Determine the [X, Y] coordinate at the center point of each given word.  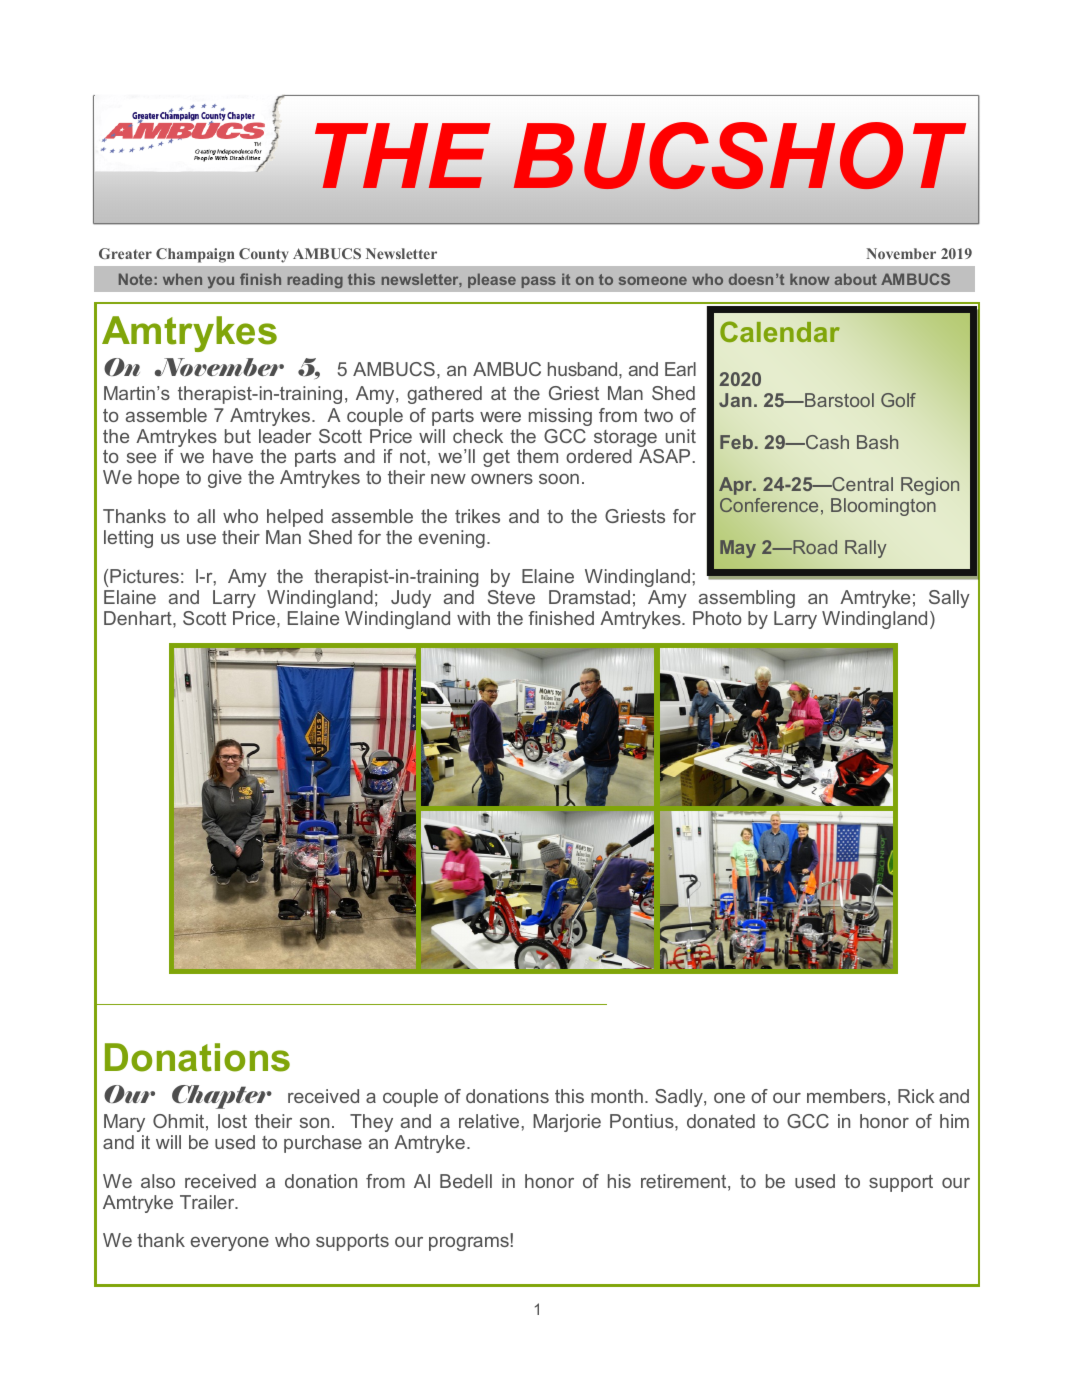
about [856, 279]
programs [470, 1243]
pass [539, 282]
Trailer [208, 1202]
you [221, 282]
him [954, 1121]
